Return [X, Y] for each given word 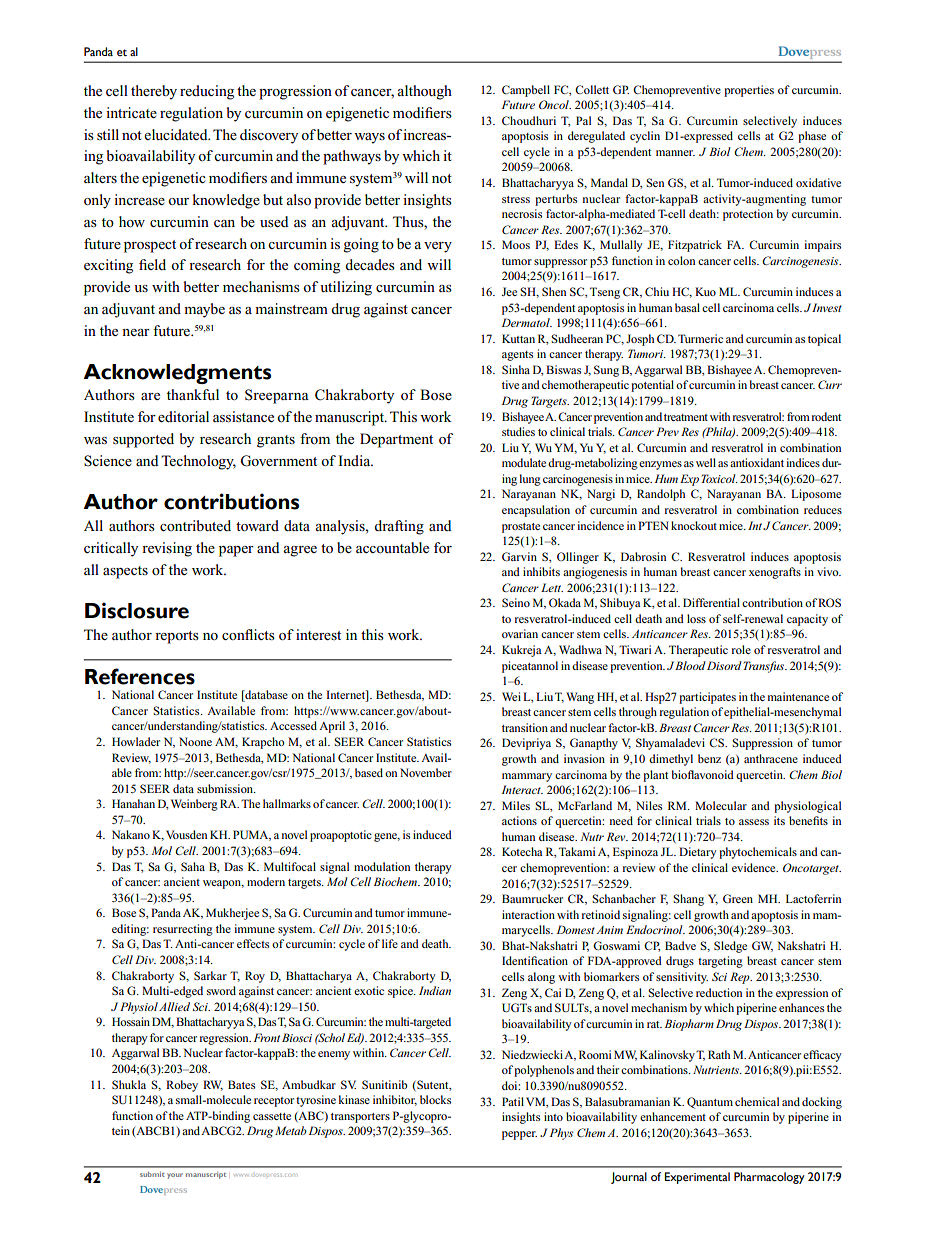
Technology [198, 462]
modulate [524, 462]
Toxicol [719, 478]
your [175, 1176]
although [424, 92]
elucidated [177, 134]
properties [749, 91]
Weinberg [194, 805]
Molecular [721, 805]
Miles [516, 805]
